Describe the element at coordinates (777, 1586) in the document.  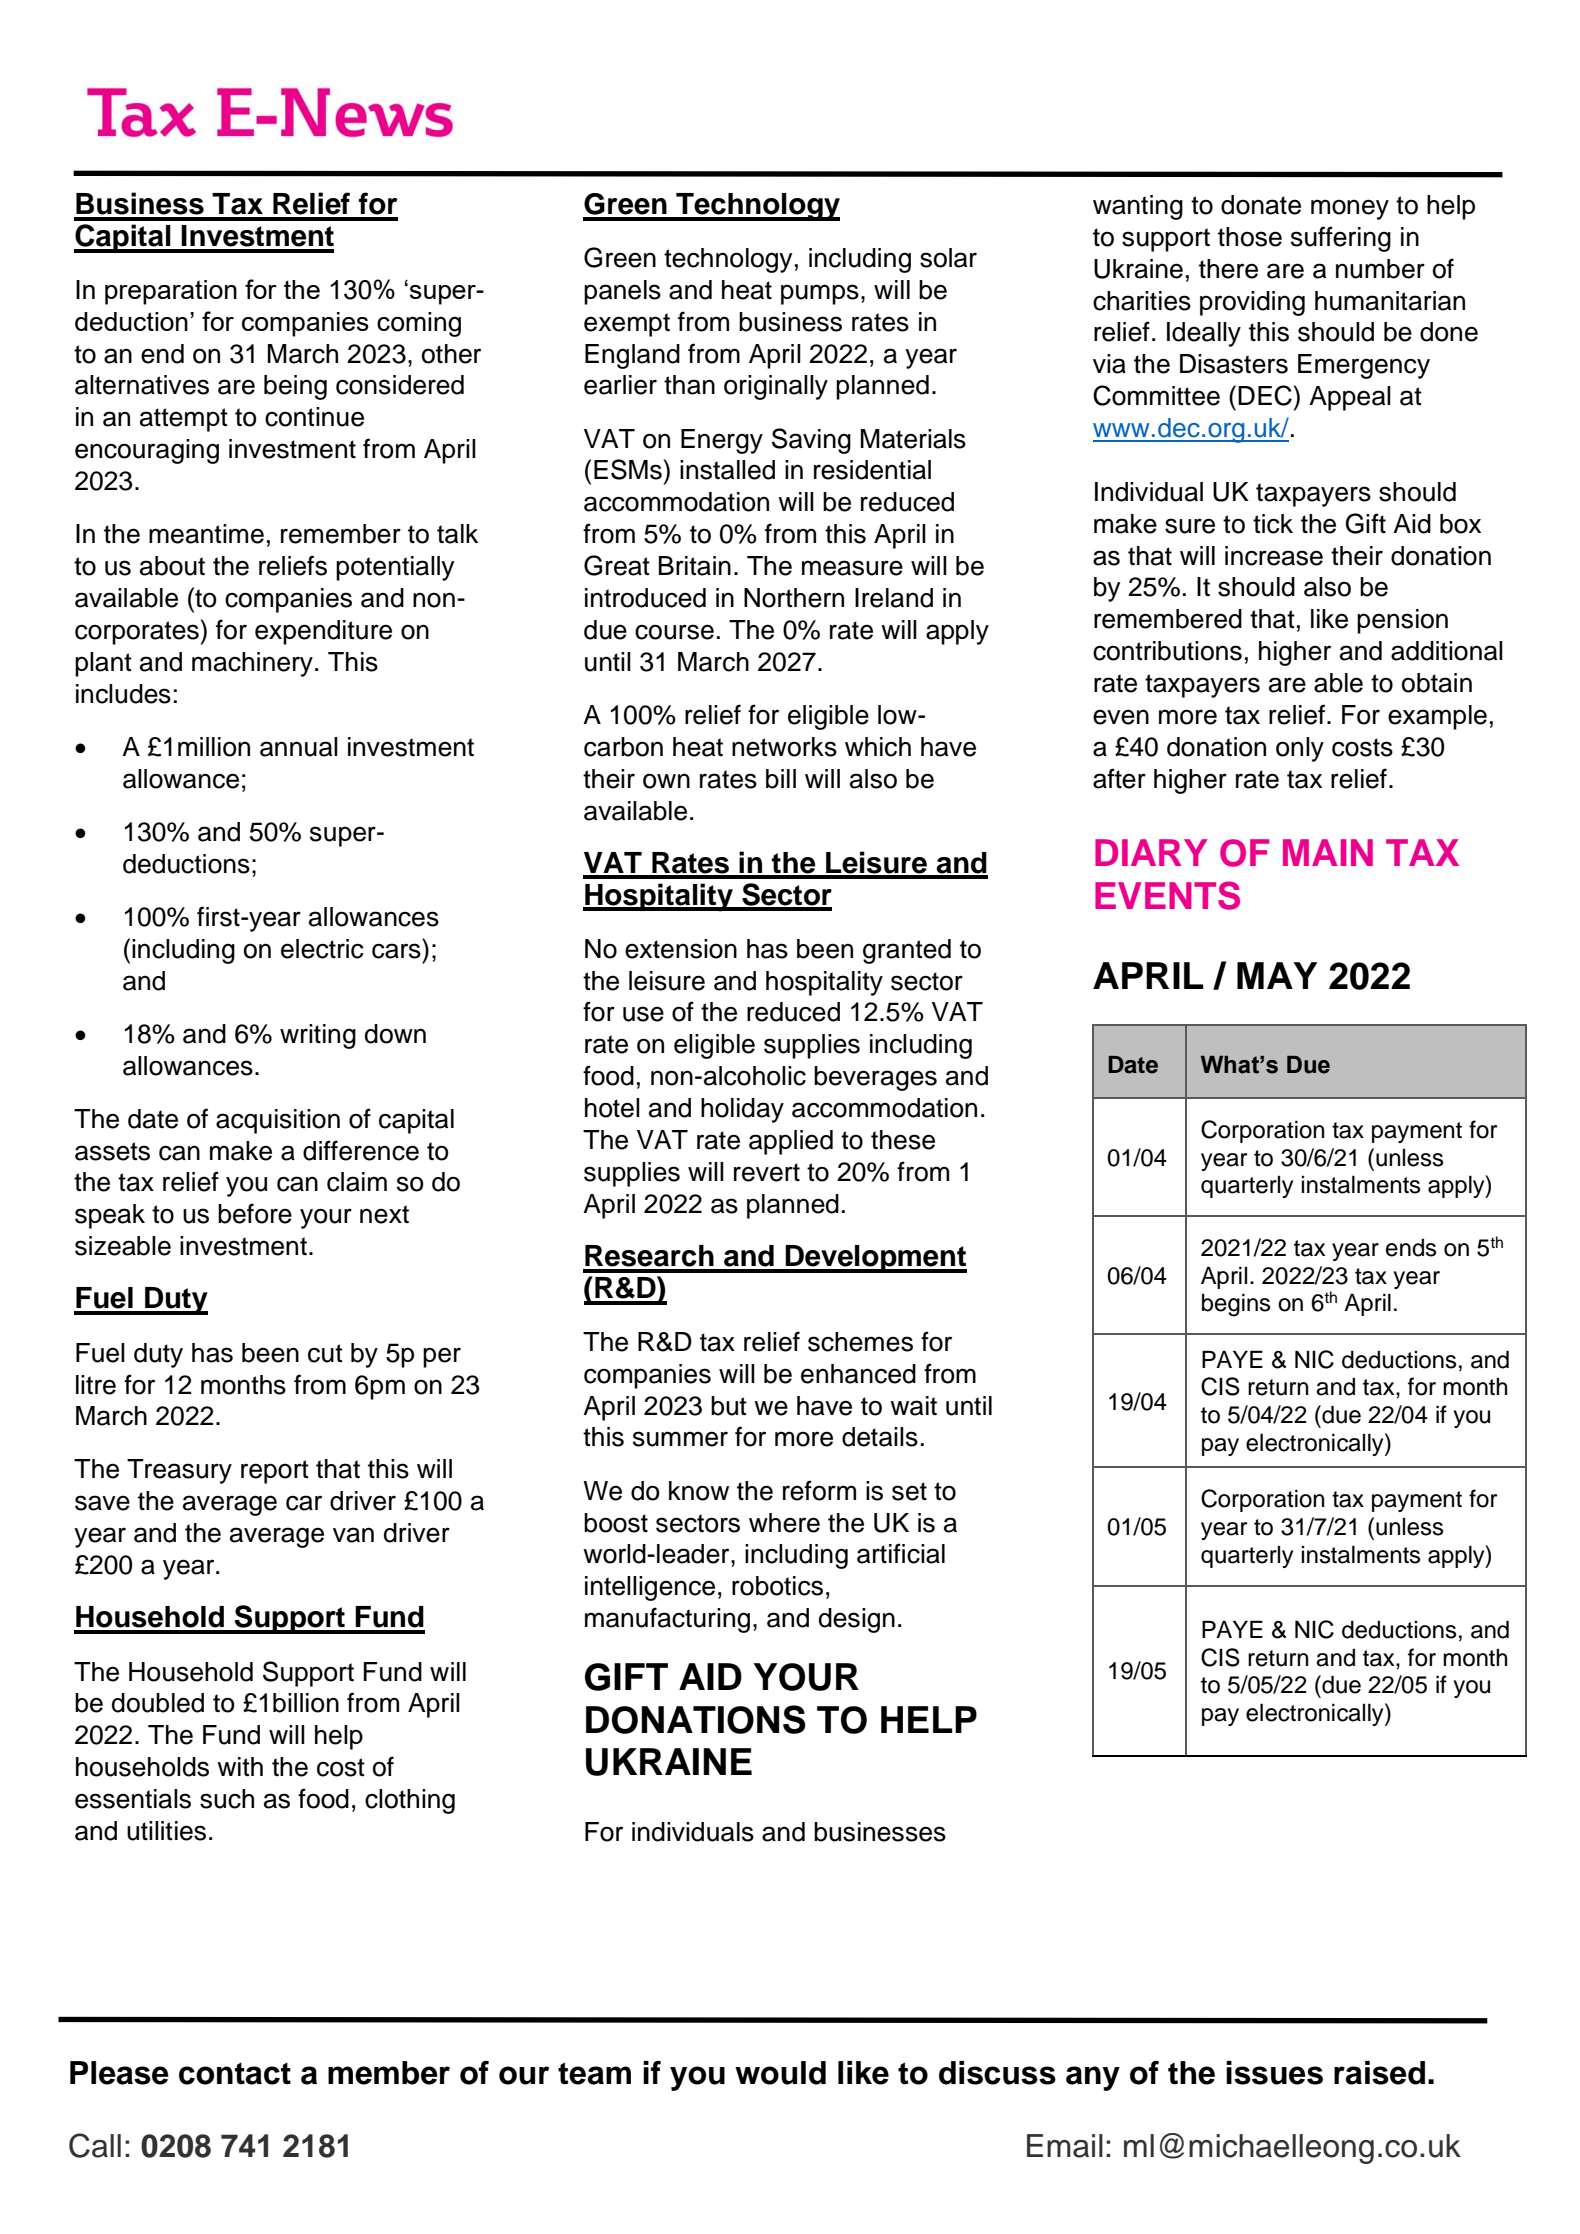
I see `robotics` at that location.
